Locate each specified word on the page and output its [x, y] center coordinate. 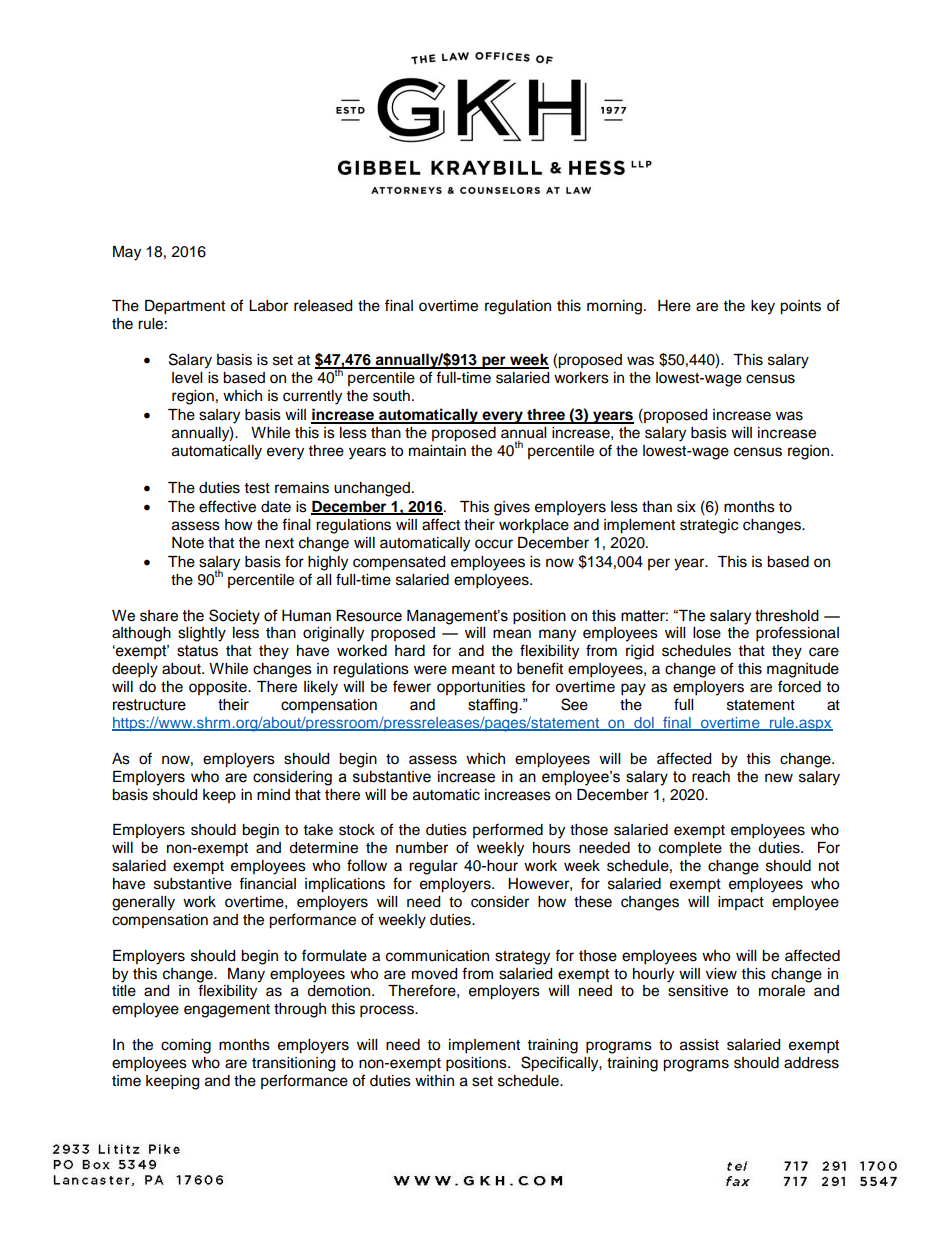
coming [186, 1046]
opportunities [481, 688]
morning [614, 307]
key [763, 307]
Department [185, 307]
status [197, 651]
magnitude [803, 670]
